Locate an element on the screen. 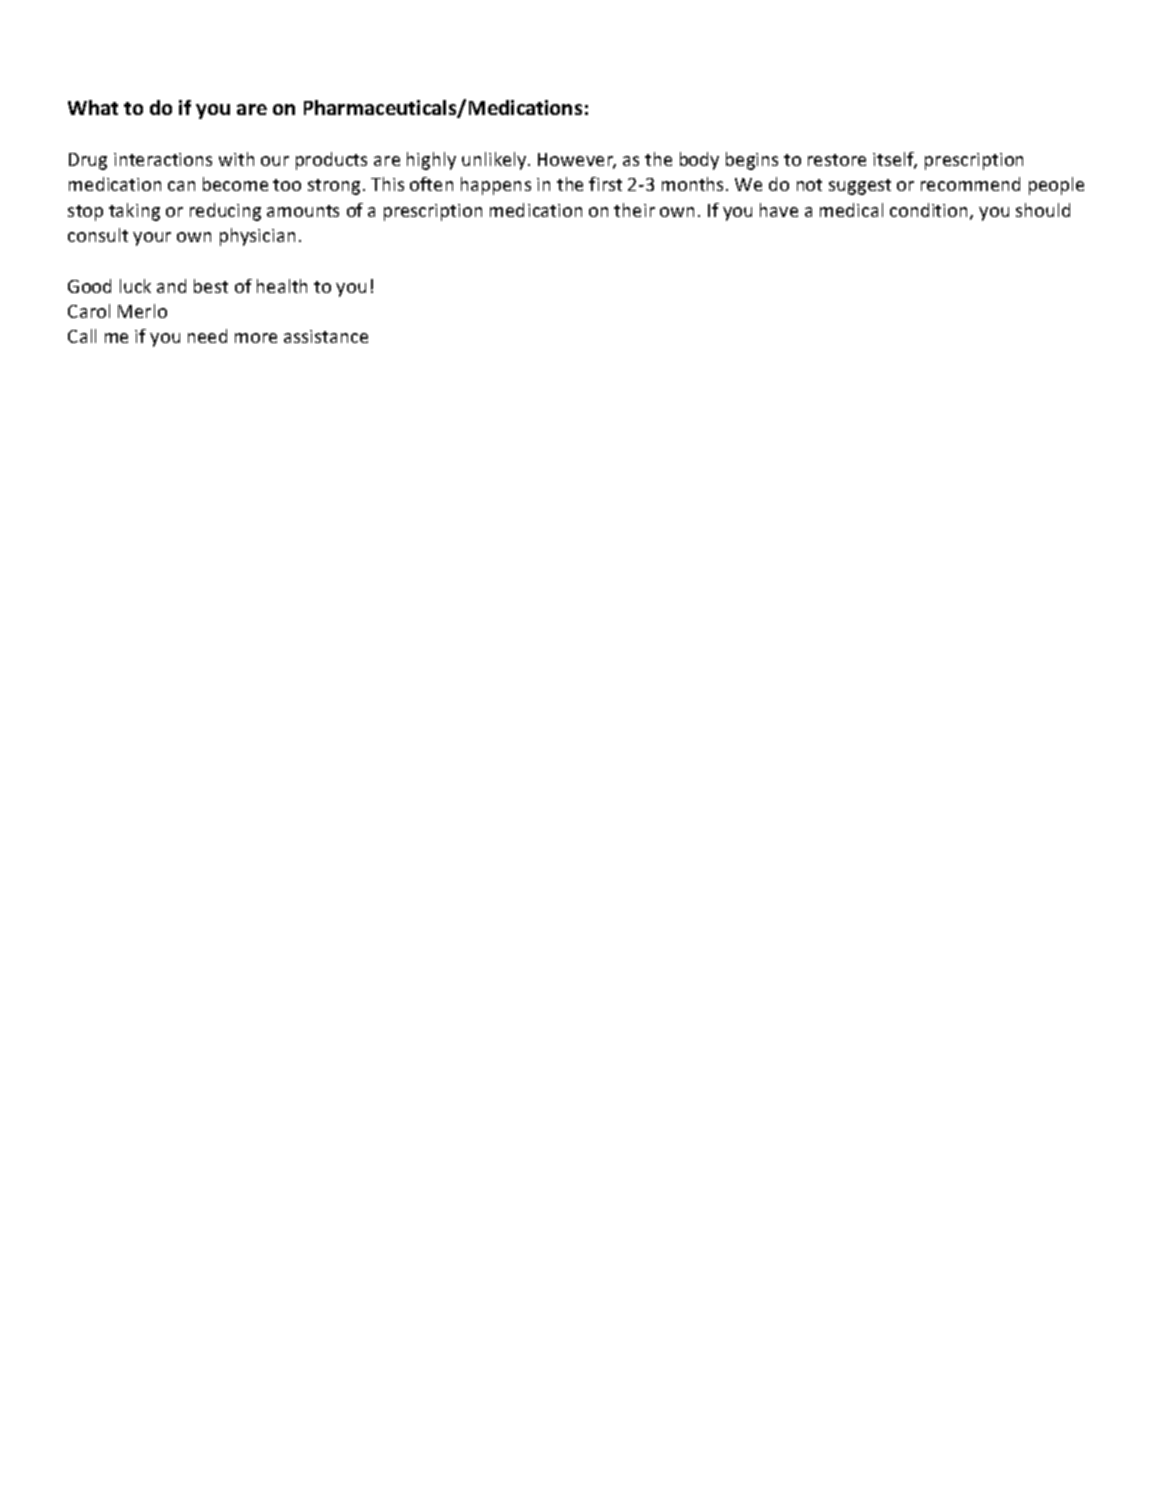 This screenshot has width=1155, height=1495. best is located at coordinates (211, 286).
